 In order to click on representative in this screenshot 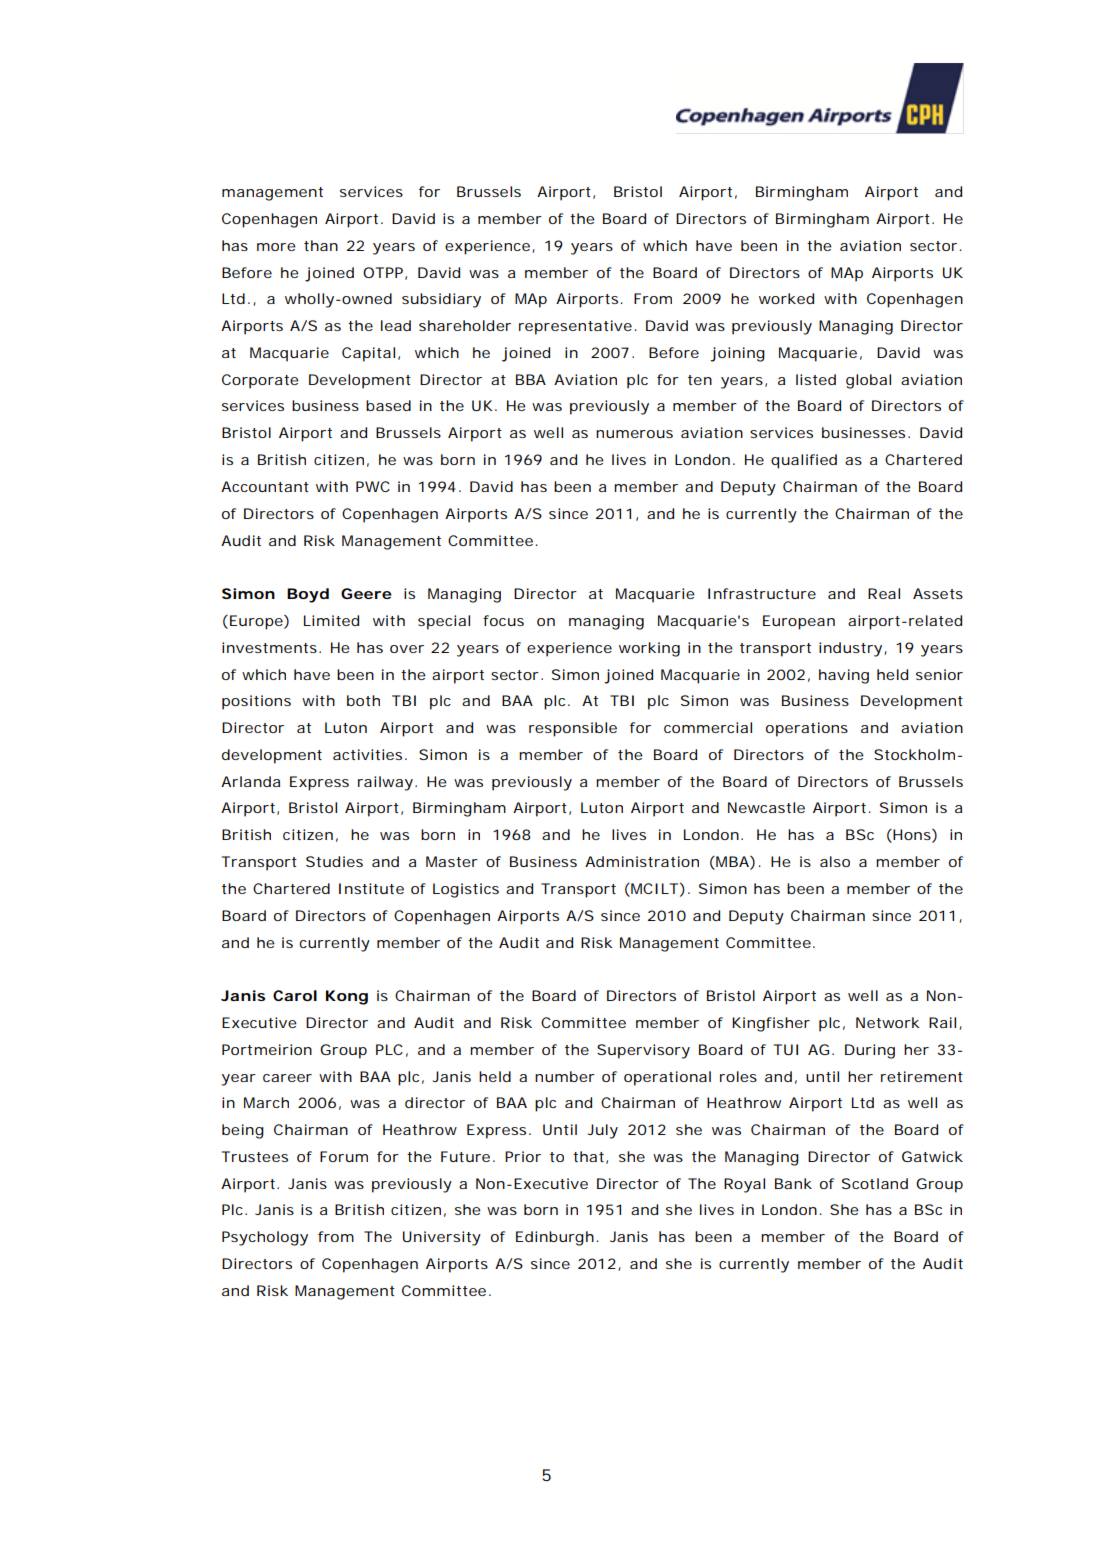, I will do `click(575, 327)`.
